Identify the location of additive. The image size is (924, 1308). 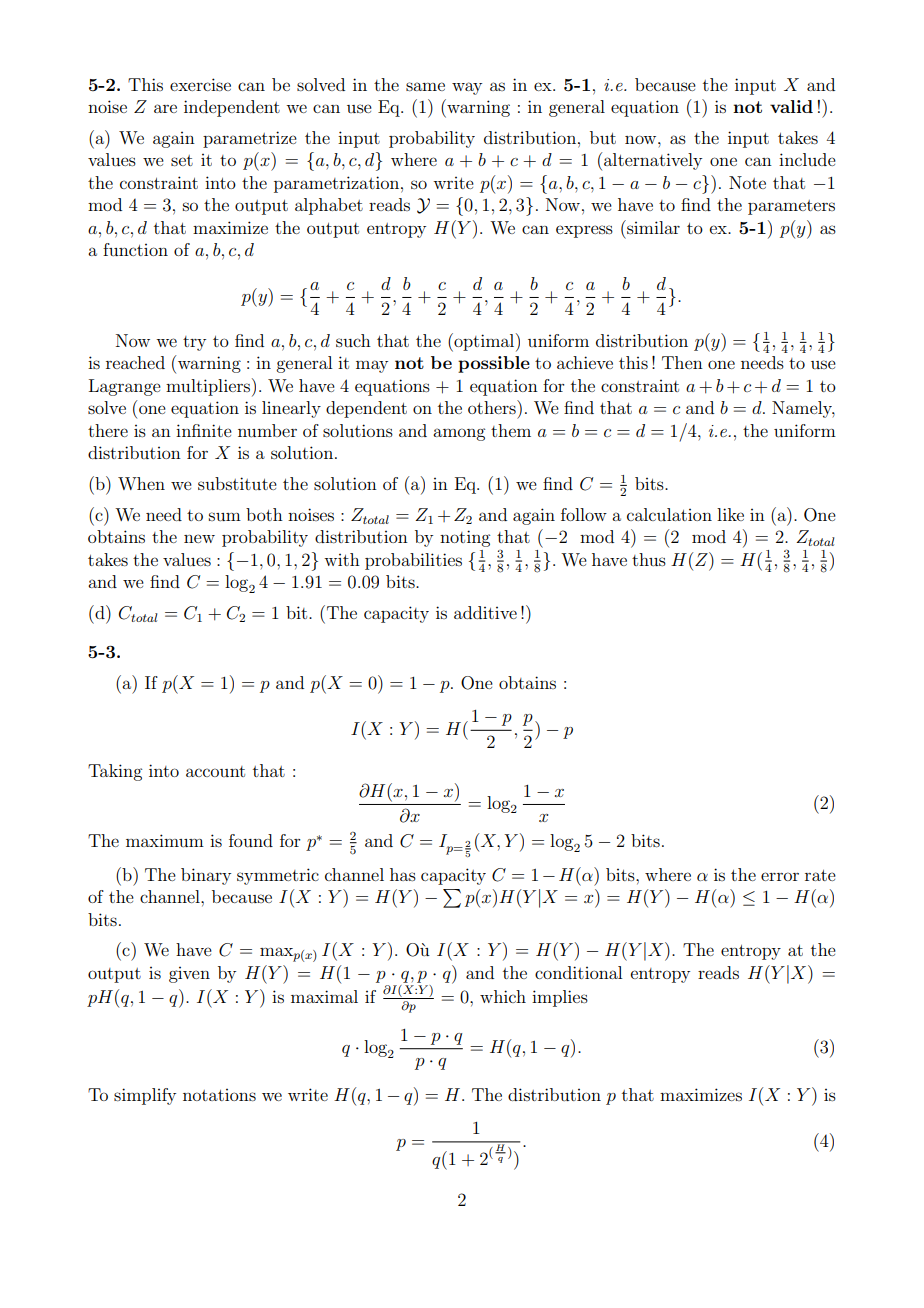
(485, 612).
